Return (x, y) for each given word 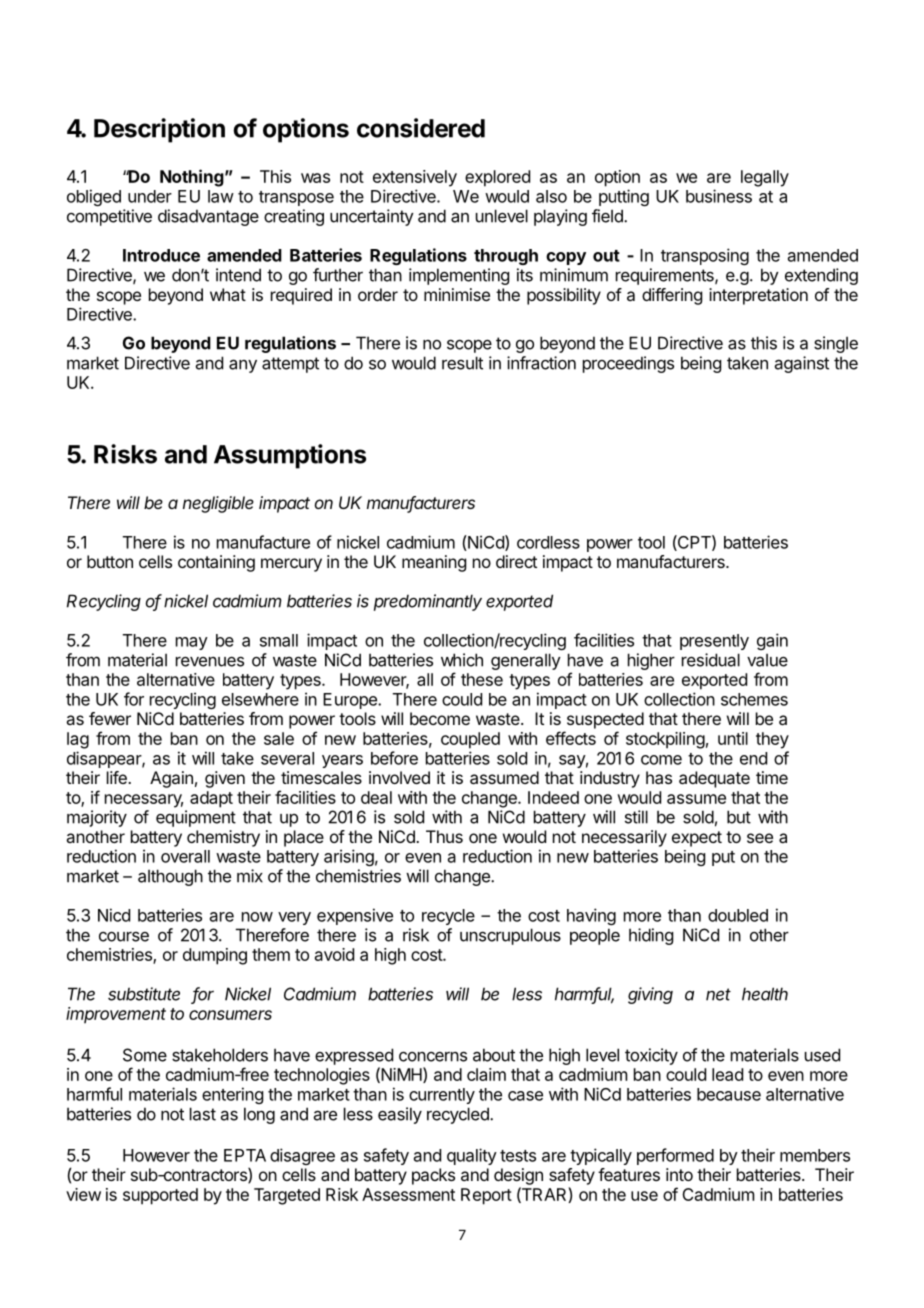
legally (765, 178)
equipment (196, 818)
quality (472, 1156)
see (760, 838)
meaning (434, 563)
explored (497, 178)
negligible (218, 504)
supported (160, 1196)
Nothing (192, 178)
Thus (444, 836)
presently (714, 642)
